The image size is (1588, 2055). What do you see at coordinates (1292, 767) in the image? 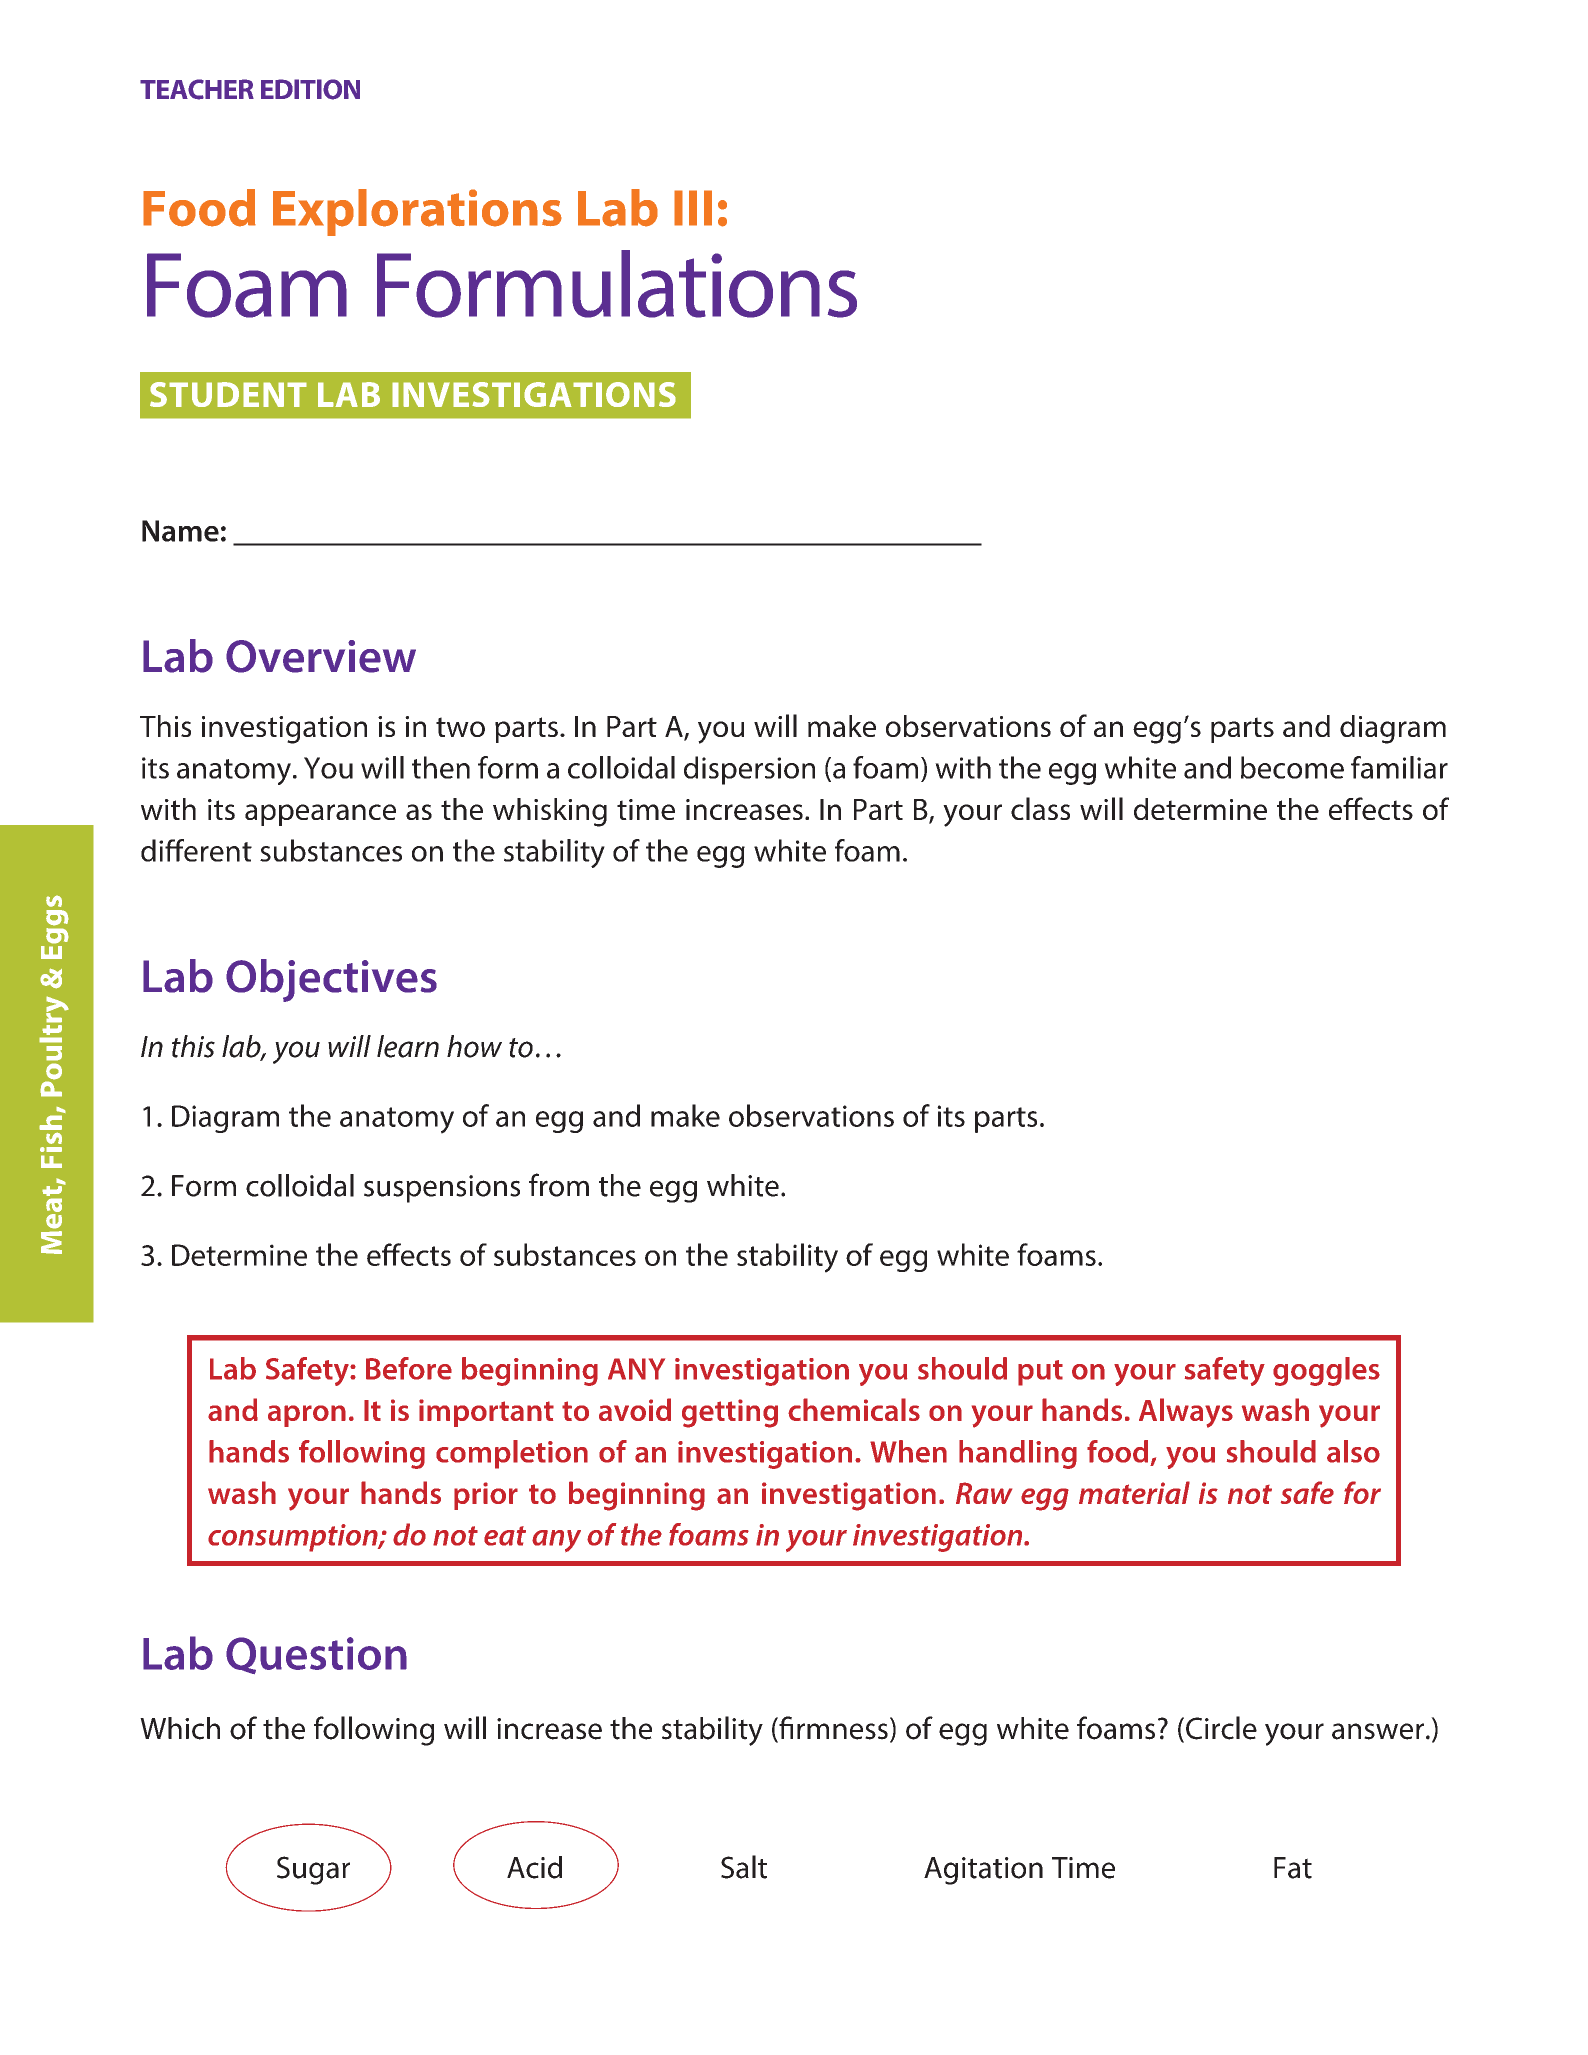
I see `become` at bounding box center [1292, 767].
